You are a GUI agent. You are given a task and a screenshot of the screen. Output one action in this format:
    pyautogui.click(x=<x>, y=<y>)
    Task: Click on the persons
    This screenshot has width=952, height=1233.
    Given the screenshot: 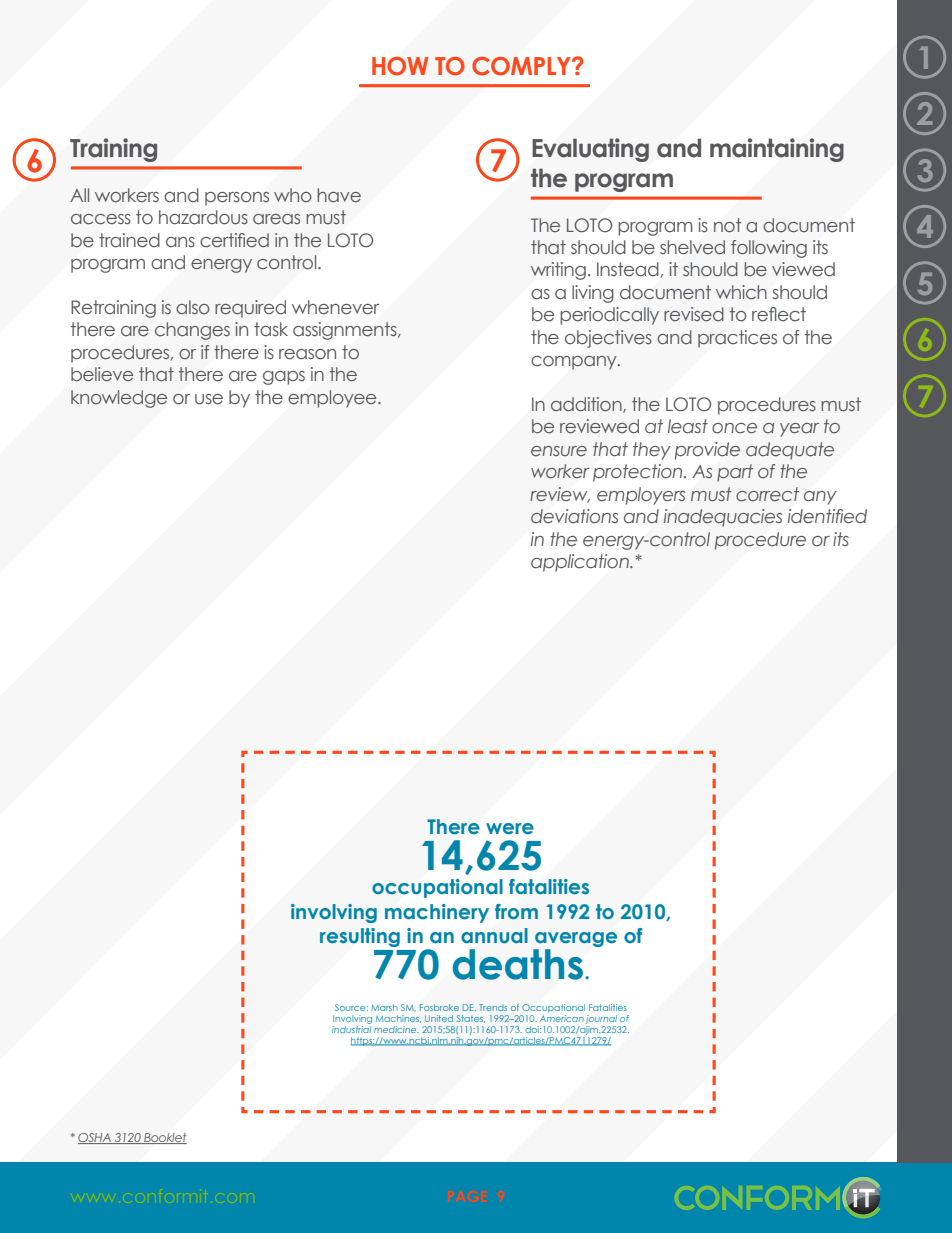 What is the action you would take?
    pyautogui.click(x=237, y=199)
